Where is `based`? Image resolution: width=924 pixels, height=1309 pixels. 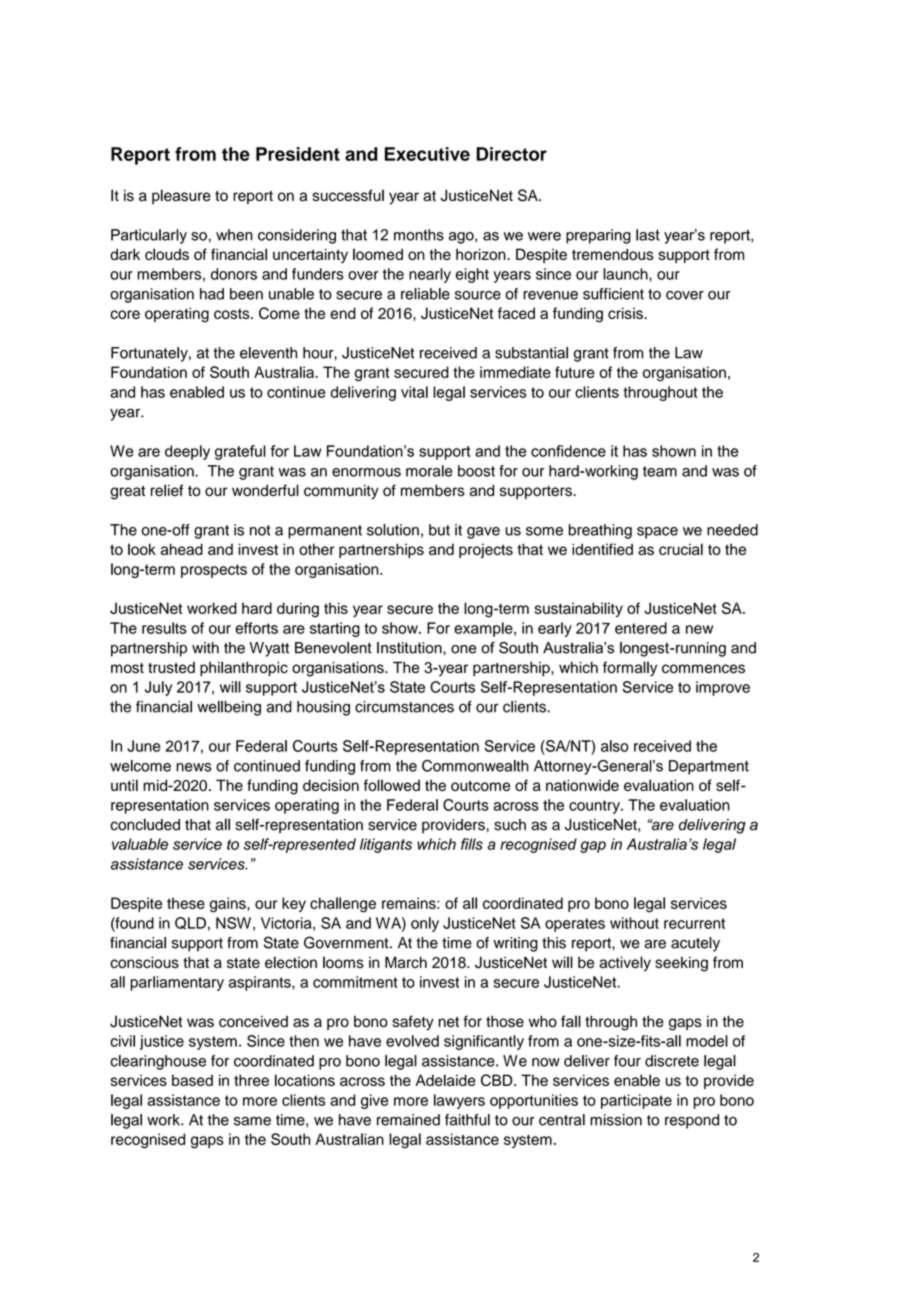 based is located at coordinates (192, 1080).
